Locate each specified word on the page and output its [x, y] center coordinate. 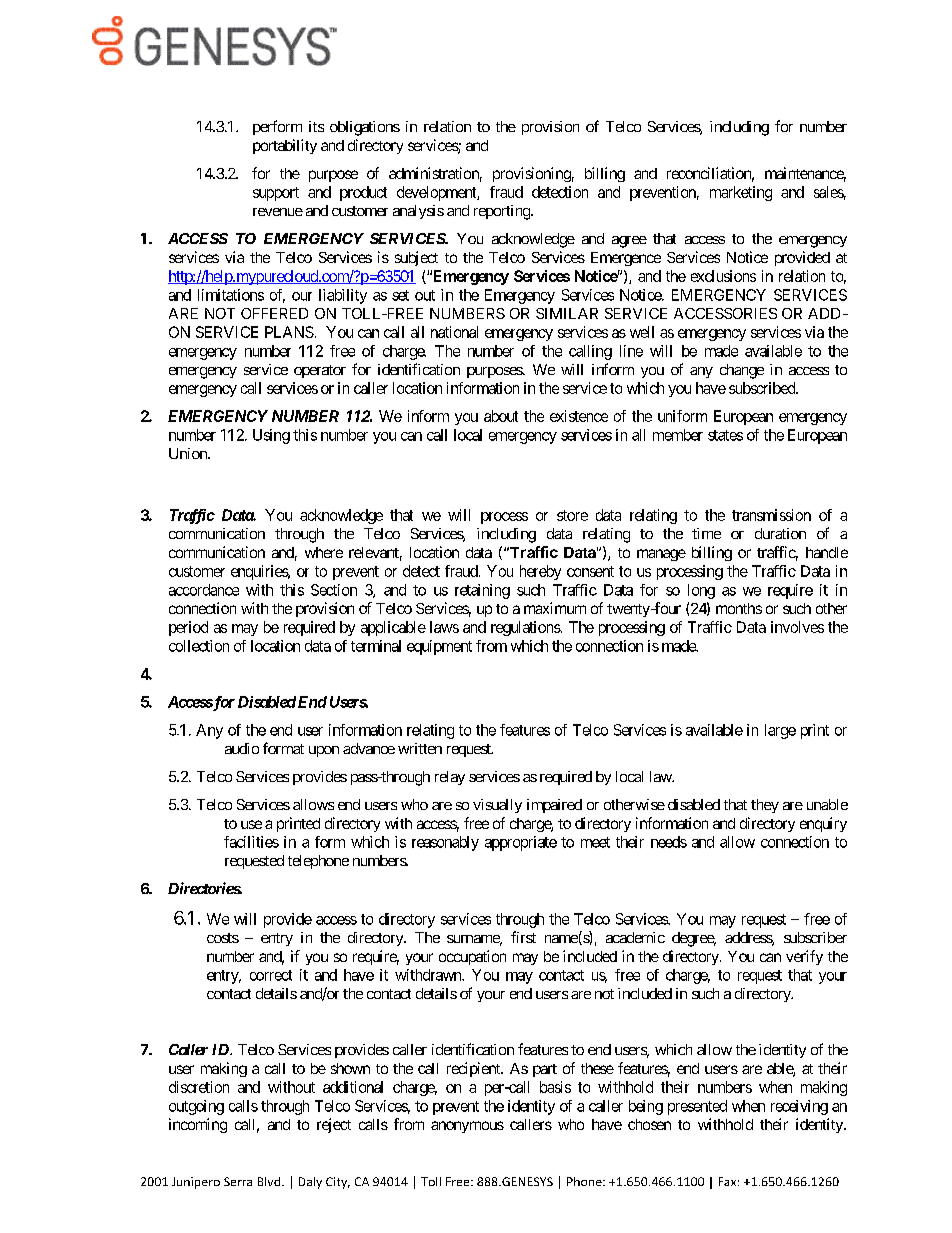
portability [285, 146]
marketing [741, 193]
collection [199, 646]
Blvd [270, 1181]
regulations [526, 628]
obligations [365, 128]
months [739, 608]
